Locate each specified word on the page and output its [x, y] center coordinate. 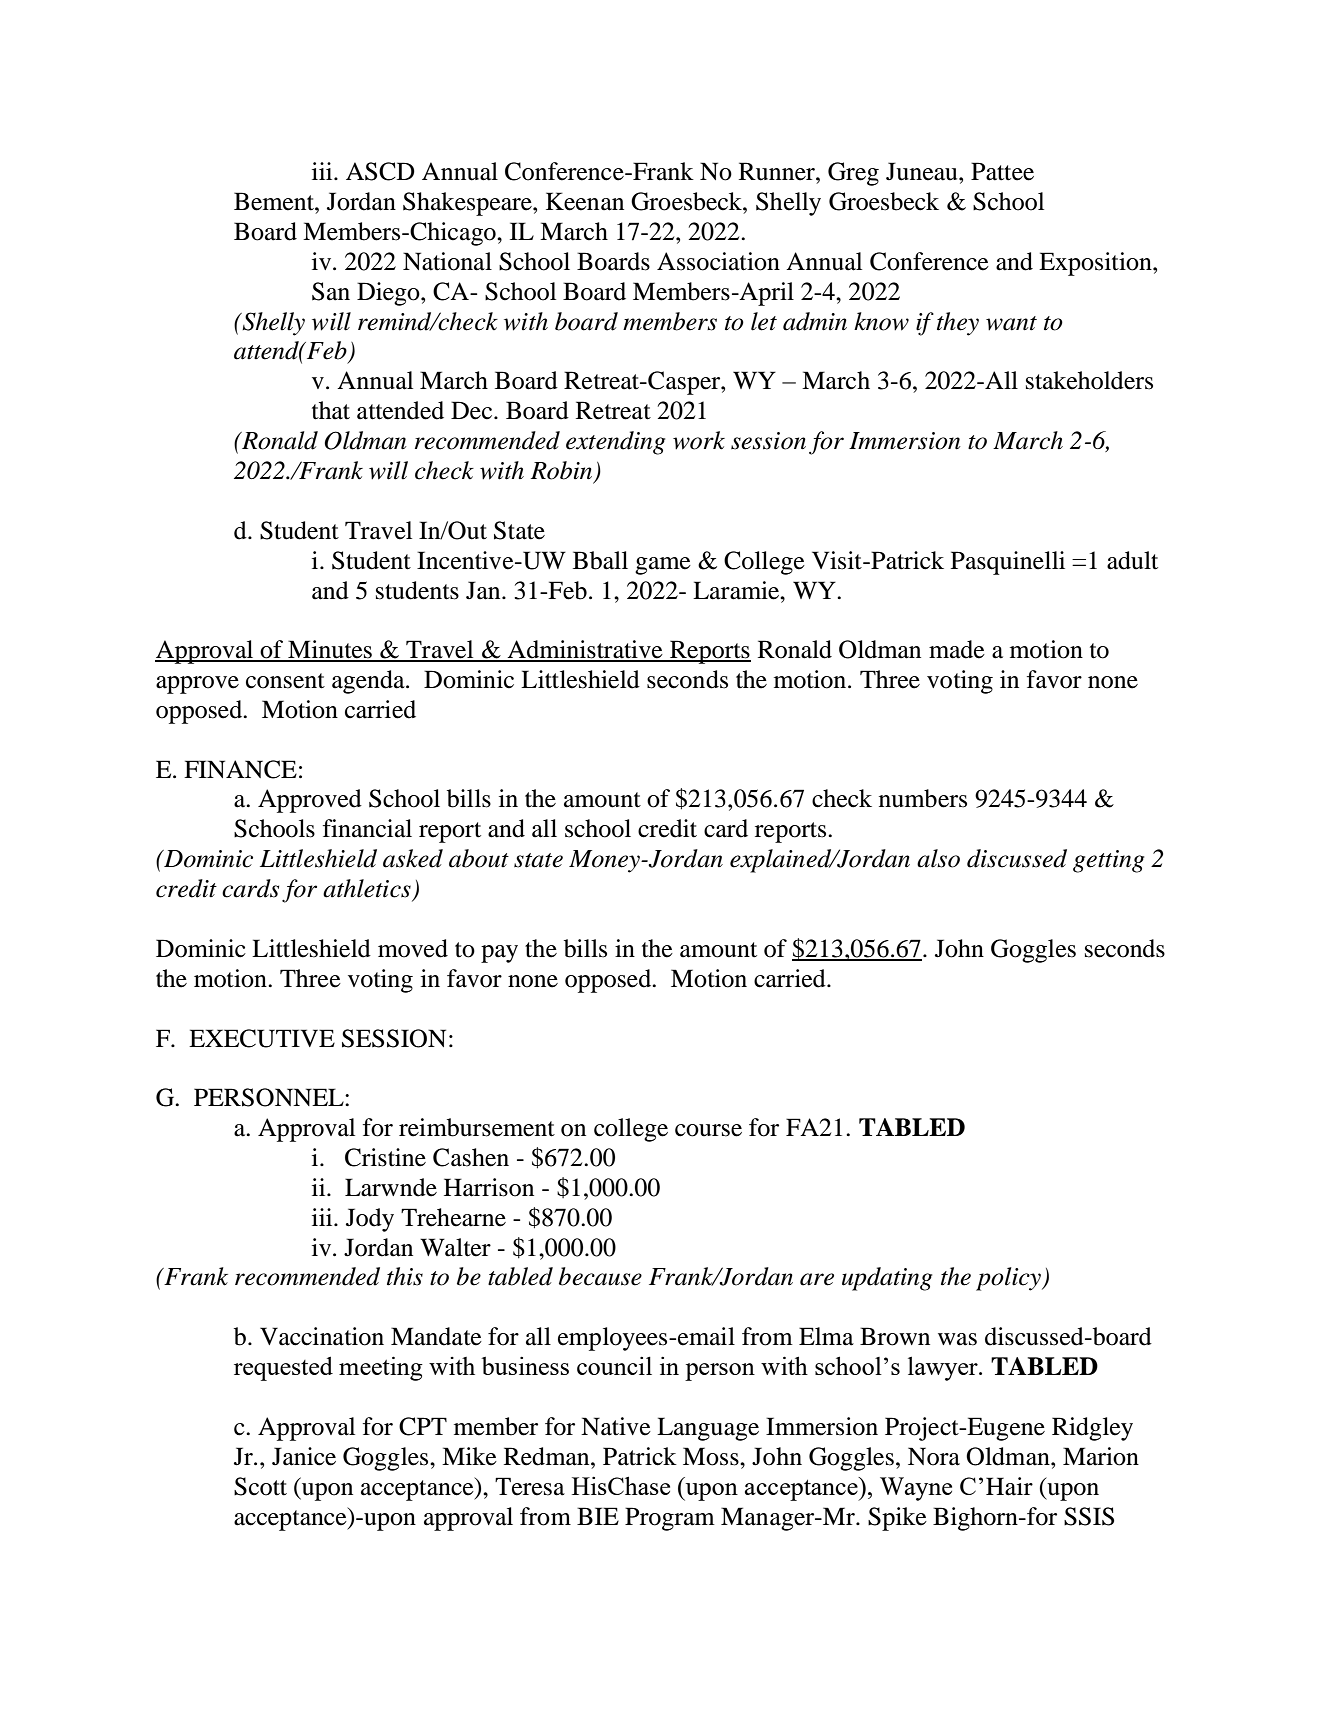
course [708, 1130]
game [663, 566]
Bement [275, 201]
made [957, 649]
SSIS [1089, 1516]
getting [1108, 861]
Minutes [330, 650]
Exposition [1096, 264]
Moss [712, 1456]
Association [718, 261]
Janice [304, 1456]
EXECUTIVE [262, 1038]
